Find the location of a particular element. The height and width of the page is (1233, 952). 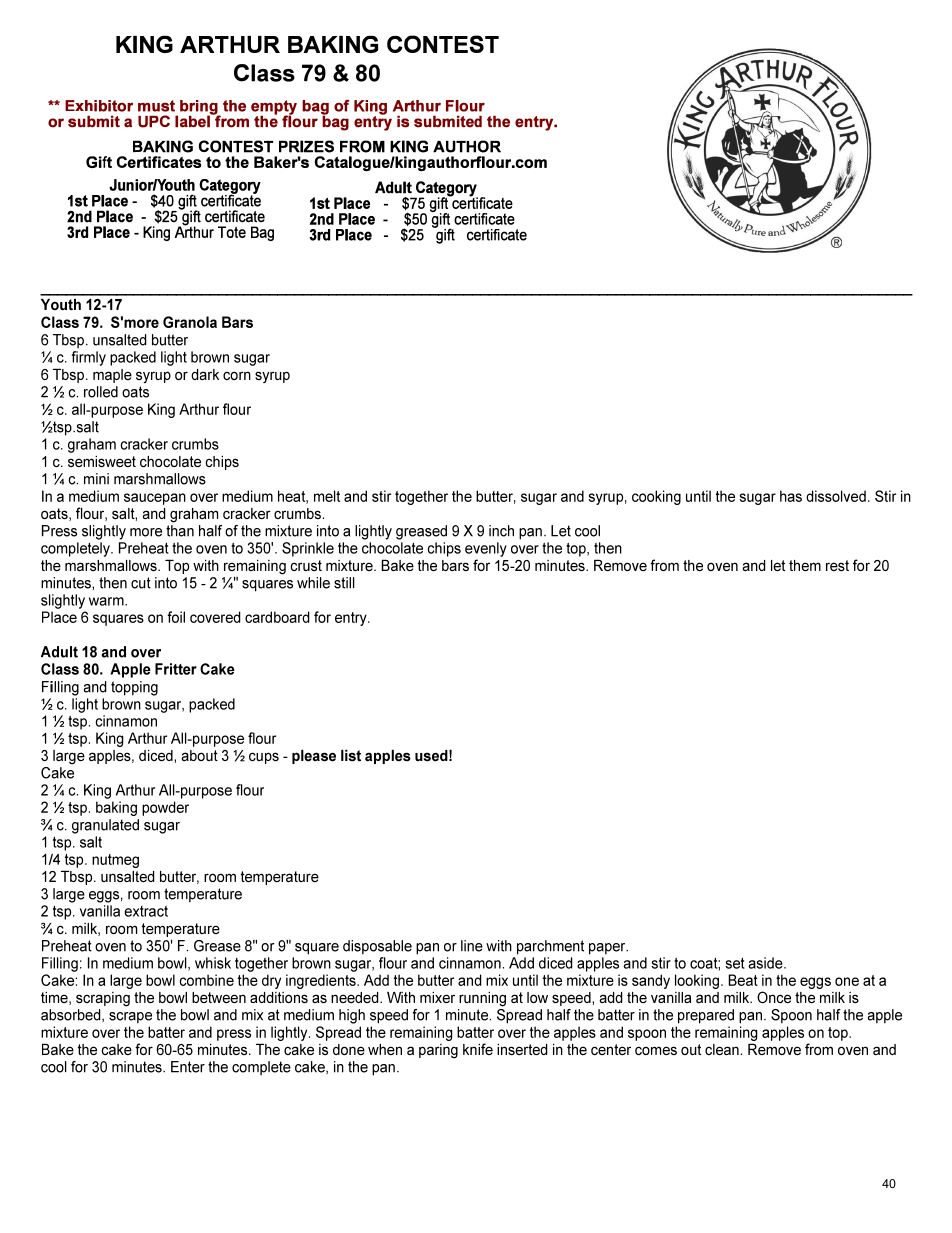

line is located at coordinates (472, 946).
